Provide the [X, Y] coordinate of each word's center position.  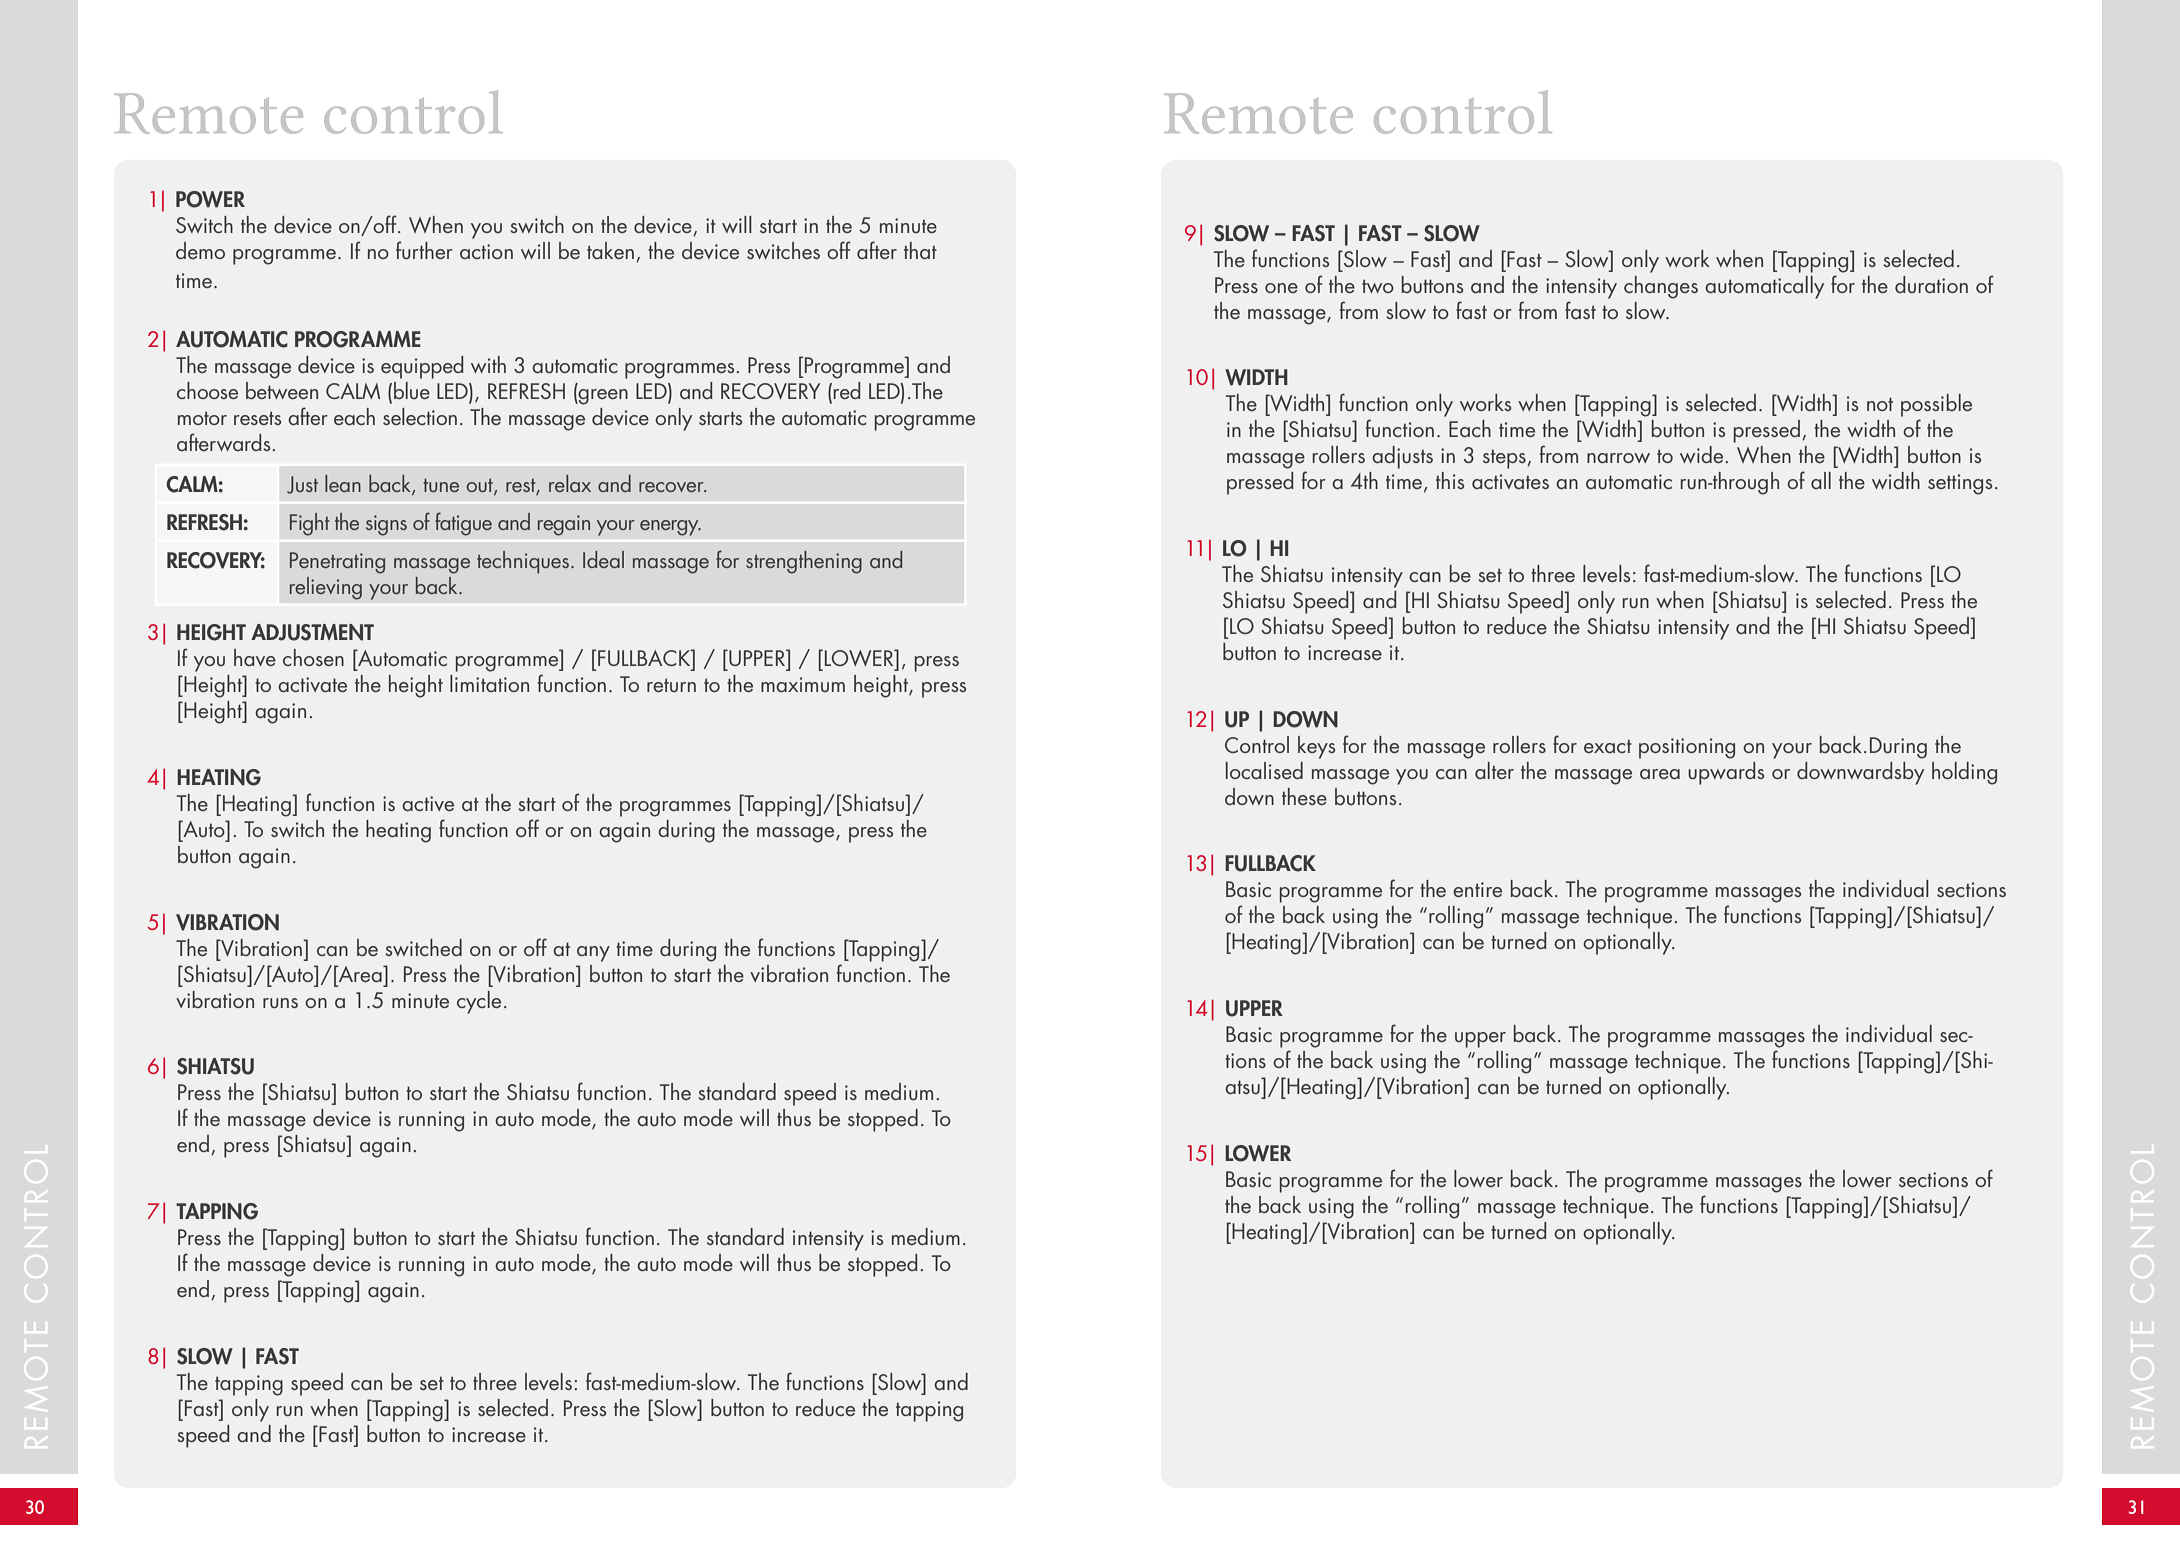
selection [420, 416]
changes [1661, 287]
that [920, 250]
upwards [1726, 773]
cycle [479, 1002]
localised [1264, 770]
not [1880, 404]
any [593, 954]
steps [1505, 459]
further [424, 250]
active [428, 803]
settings [1960, 484]
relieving [326, 588]
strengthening [804, 562]
